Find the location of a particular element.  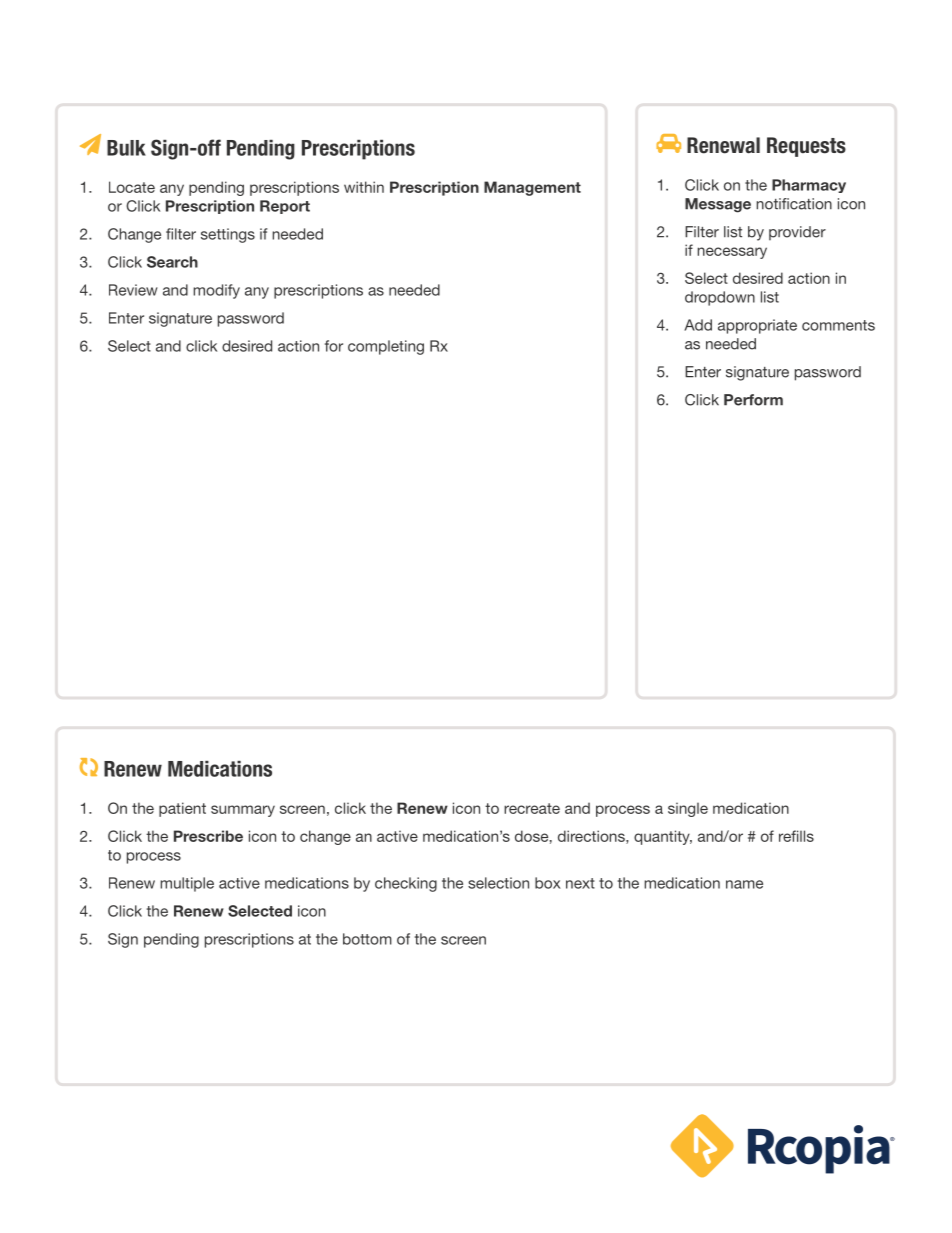

Perform is located at coordinates (753, 400).
